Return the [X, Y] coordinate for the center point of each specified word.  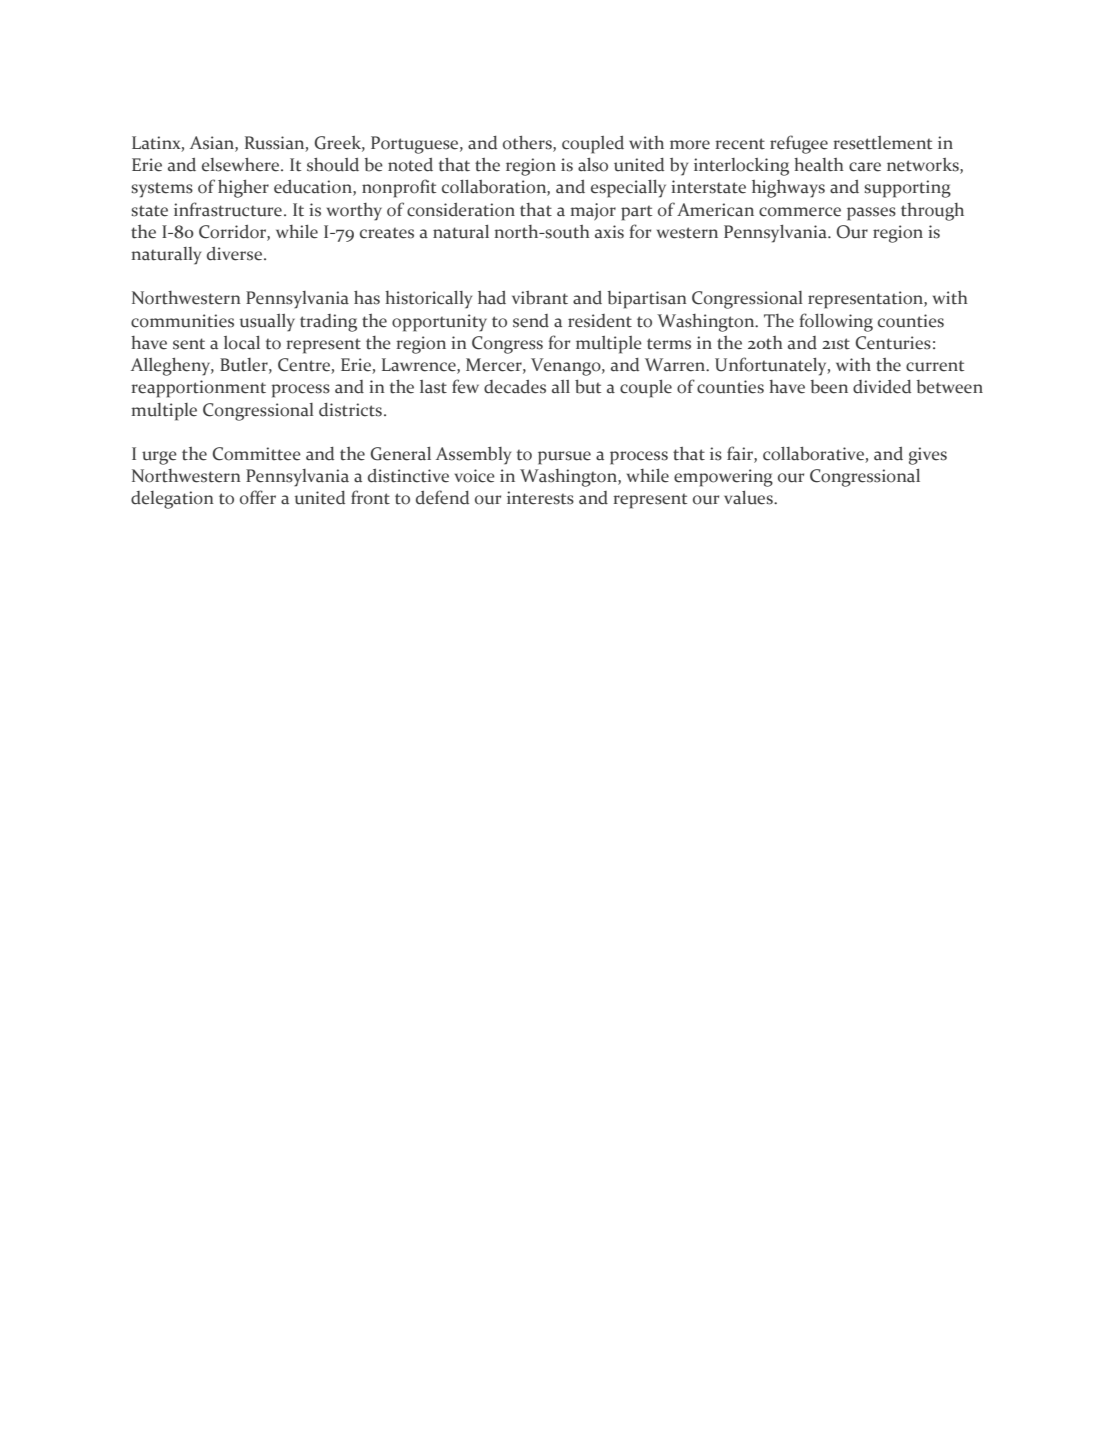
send [531, 321]
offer [258, 497]
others [528, 144]
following [836, 322]
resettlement [882, 143]
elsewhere [242, 165]
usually [267, 323]
